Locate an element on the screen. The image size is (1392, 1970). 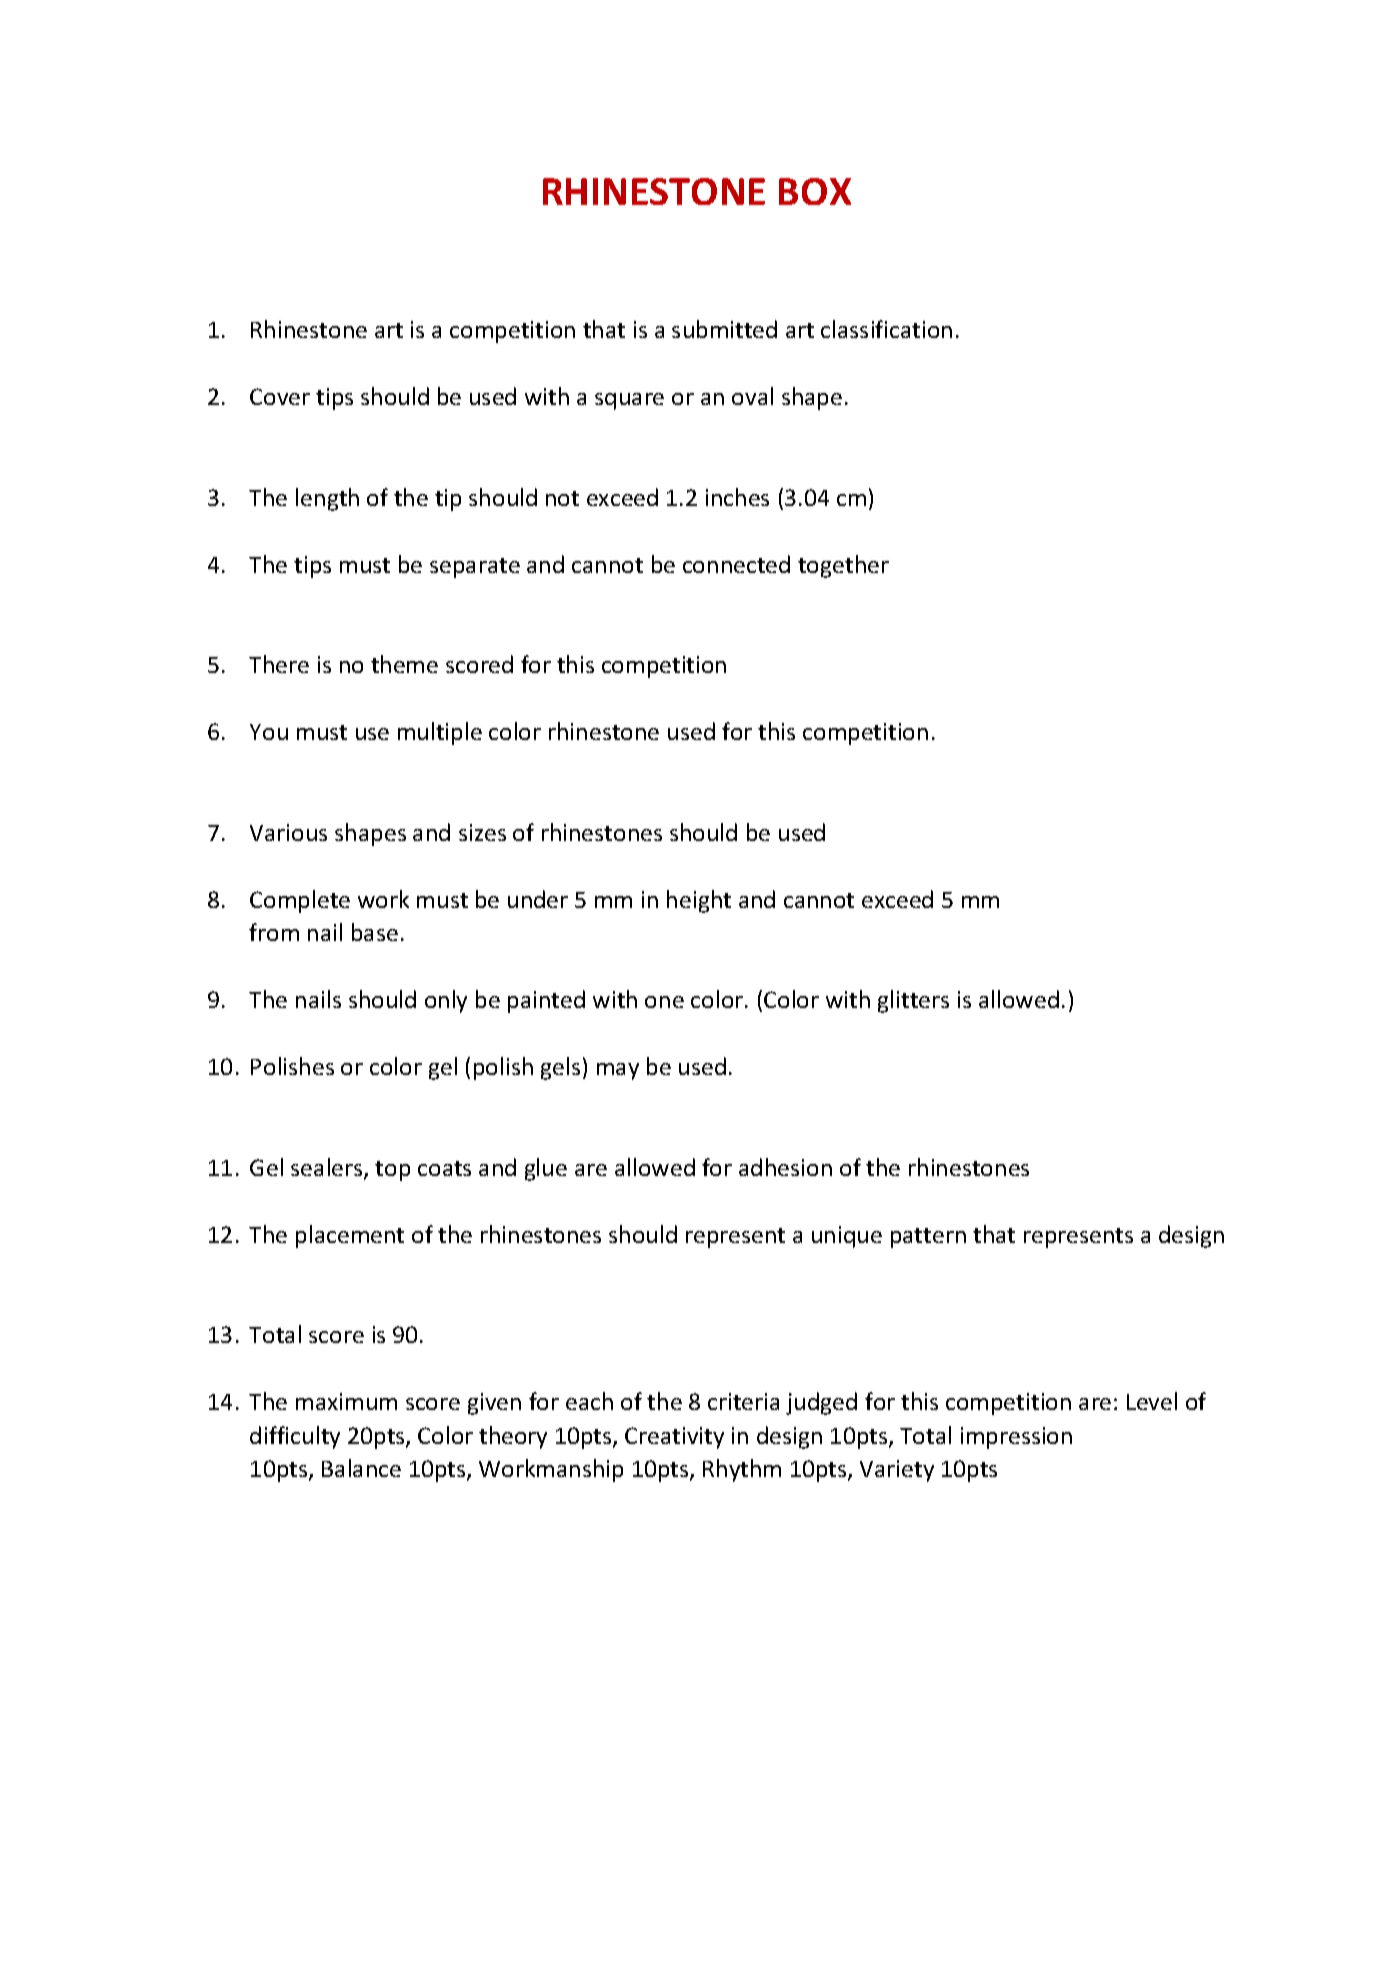
BOX is located at coordinates (815, 191).
